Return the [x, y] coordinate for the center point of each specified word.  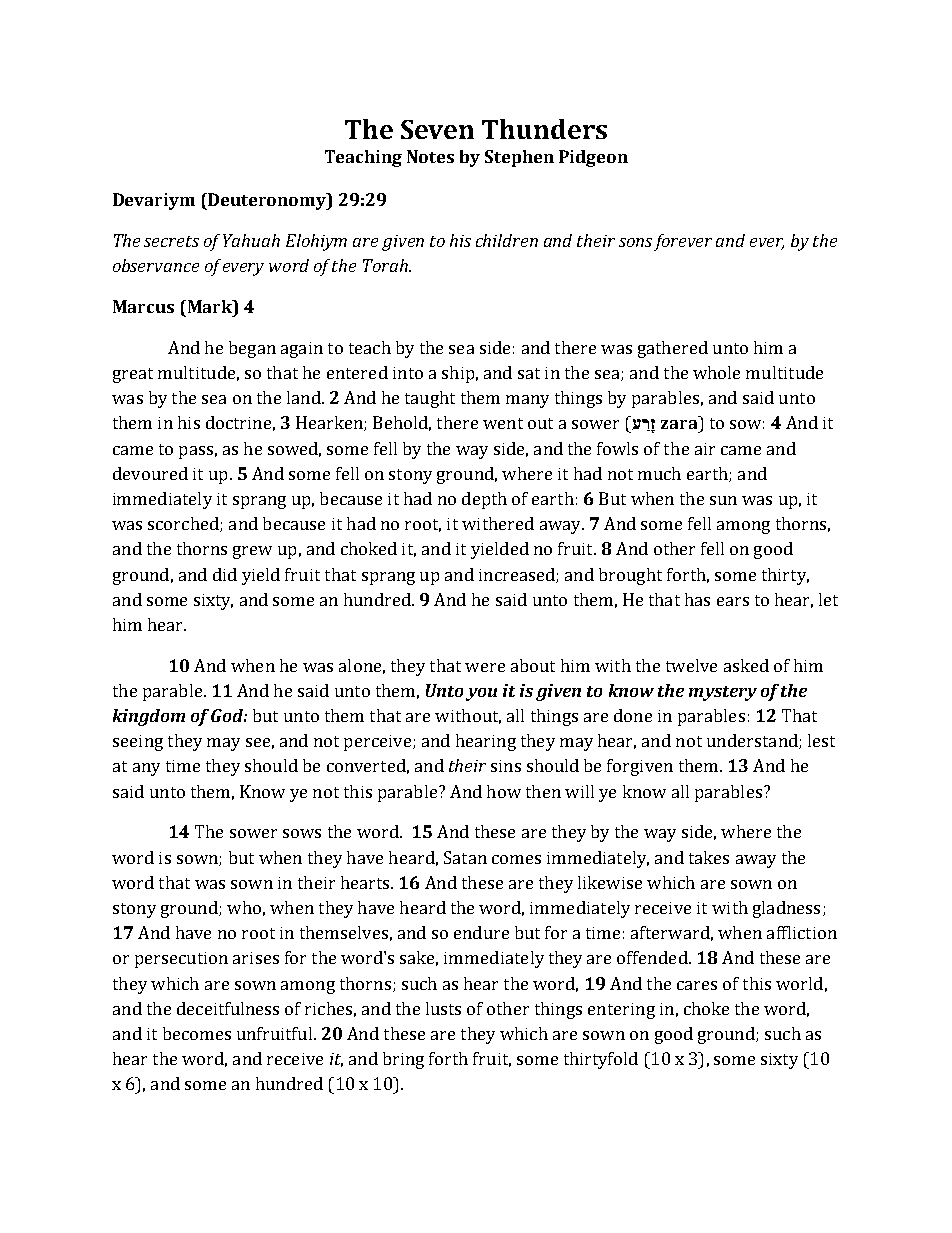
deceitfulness [228, 1008]
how [504, 791]
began [252, 349]
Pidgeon [593, 158]
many [527, 401]
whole [716, 372]
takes [709, 857]
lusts [443, 1008]
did [225, 574]
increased [518, 575]
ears [733, 601]
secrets [171, 241]
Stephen [519, 158]
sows [302, 833]
